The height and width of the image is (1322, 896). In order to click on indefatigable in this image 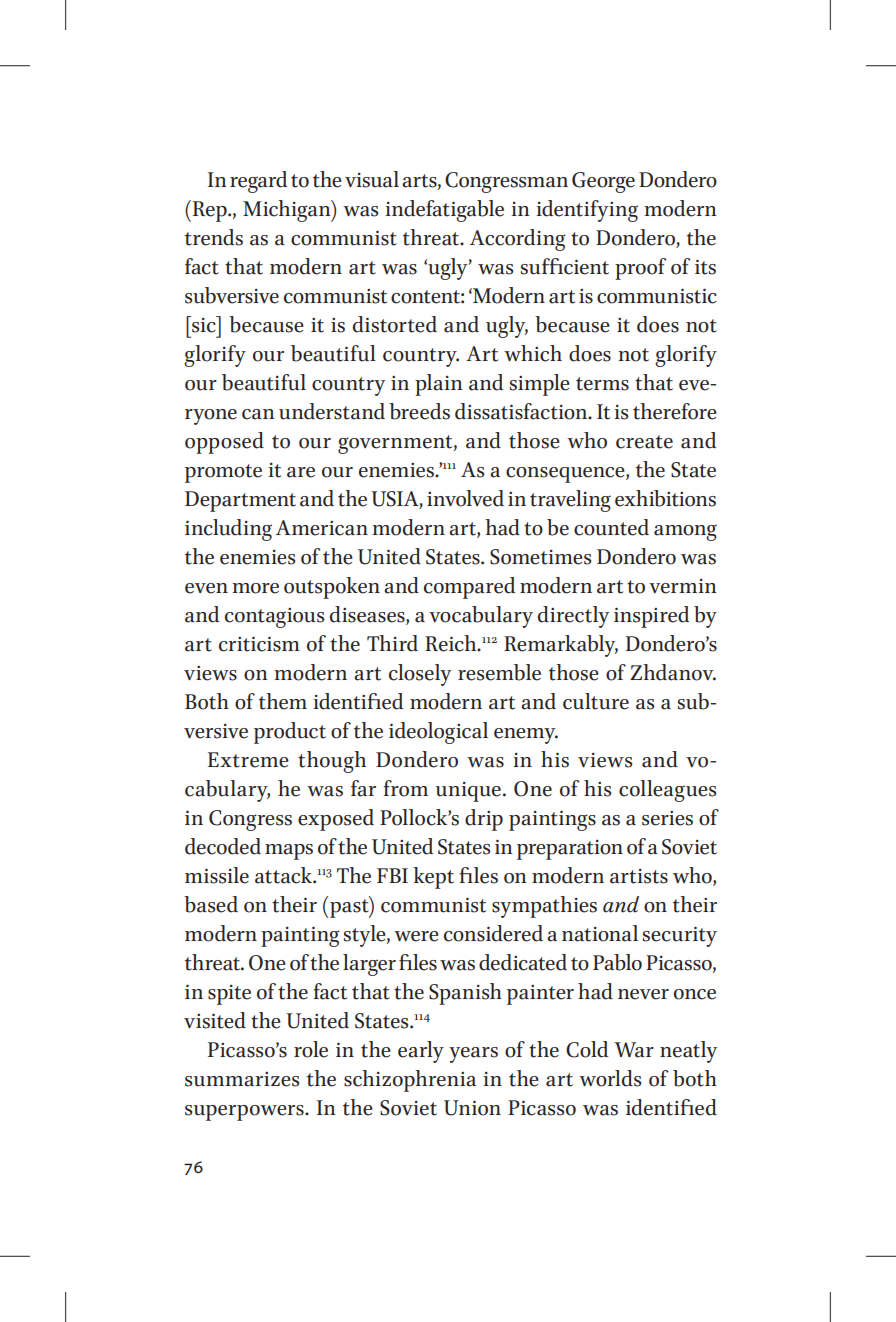, I will do `click(445, 211)`.
